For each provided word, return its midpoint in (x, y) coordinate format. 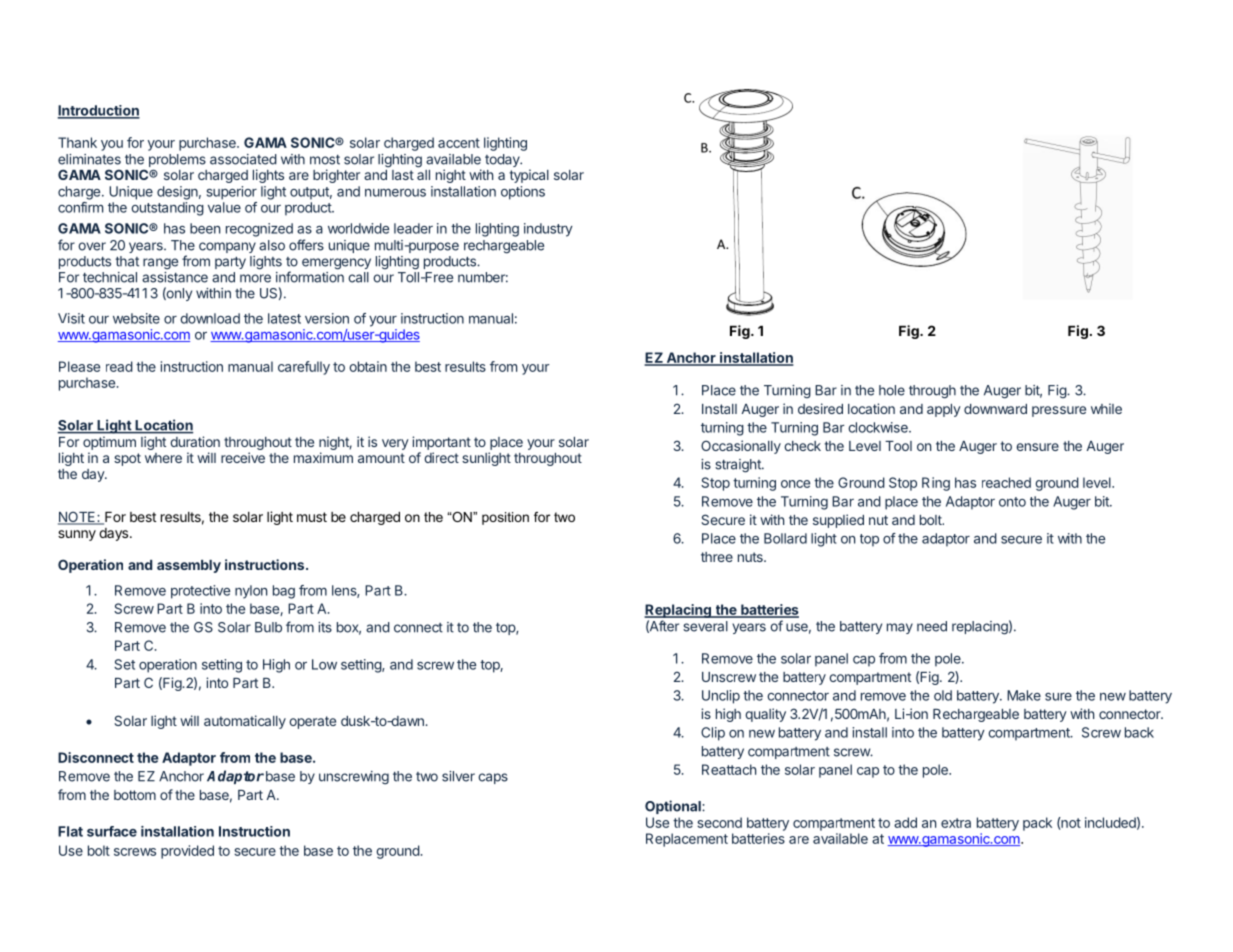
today (503, 160)
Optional (674, 807)
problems (177, 162)
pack (1037, 824)
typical (529, 176)
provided (187, 852)
